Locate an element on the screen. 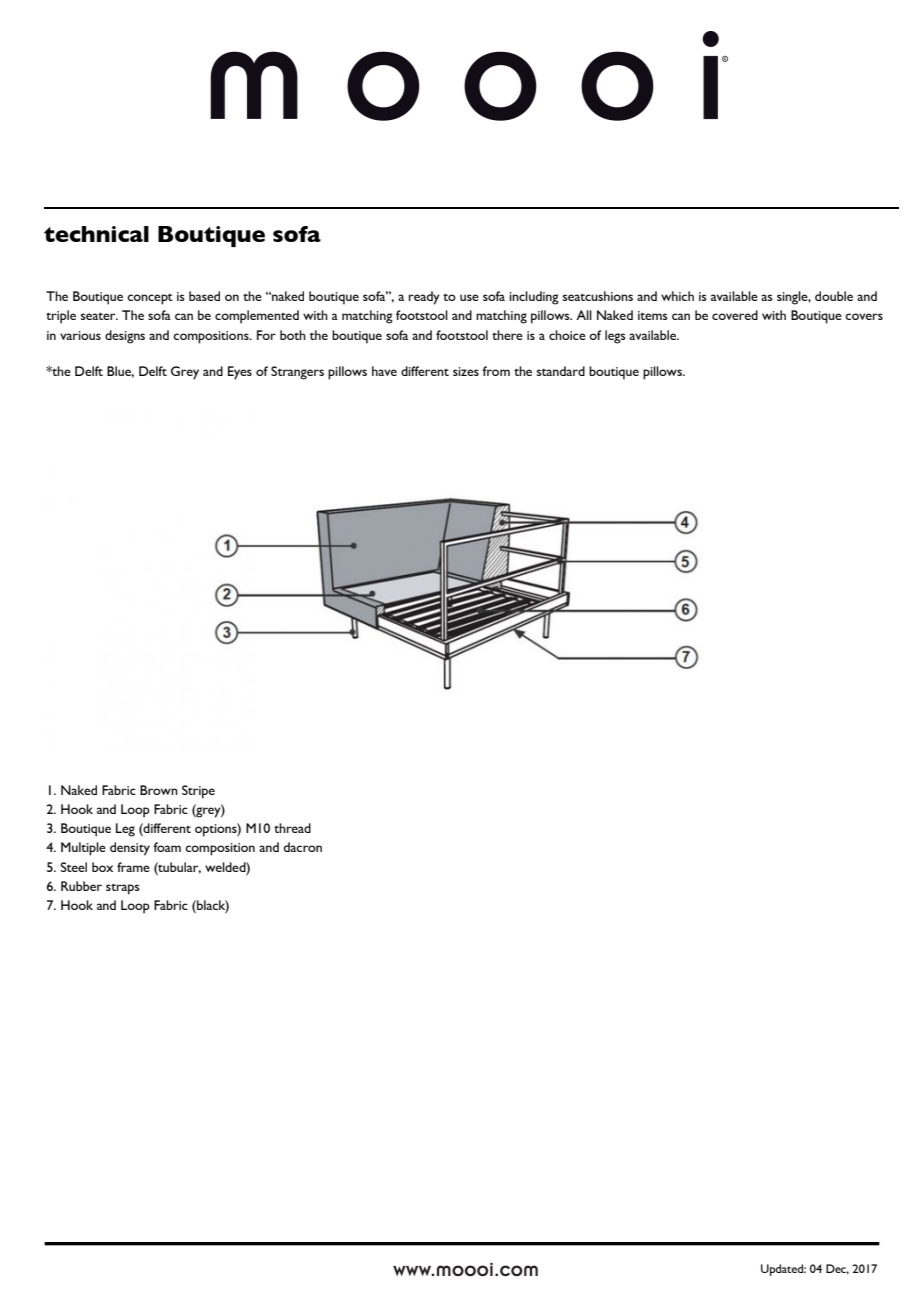  from is located at coordinates (496, 371).
